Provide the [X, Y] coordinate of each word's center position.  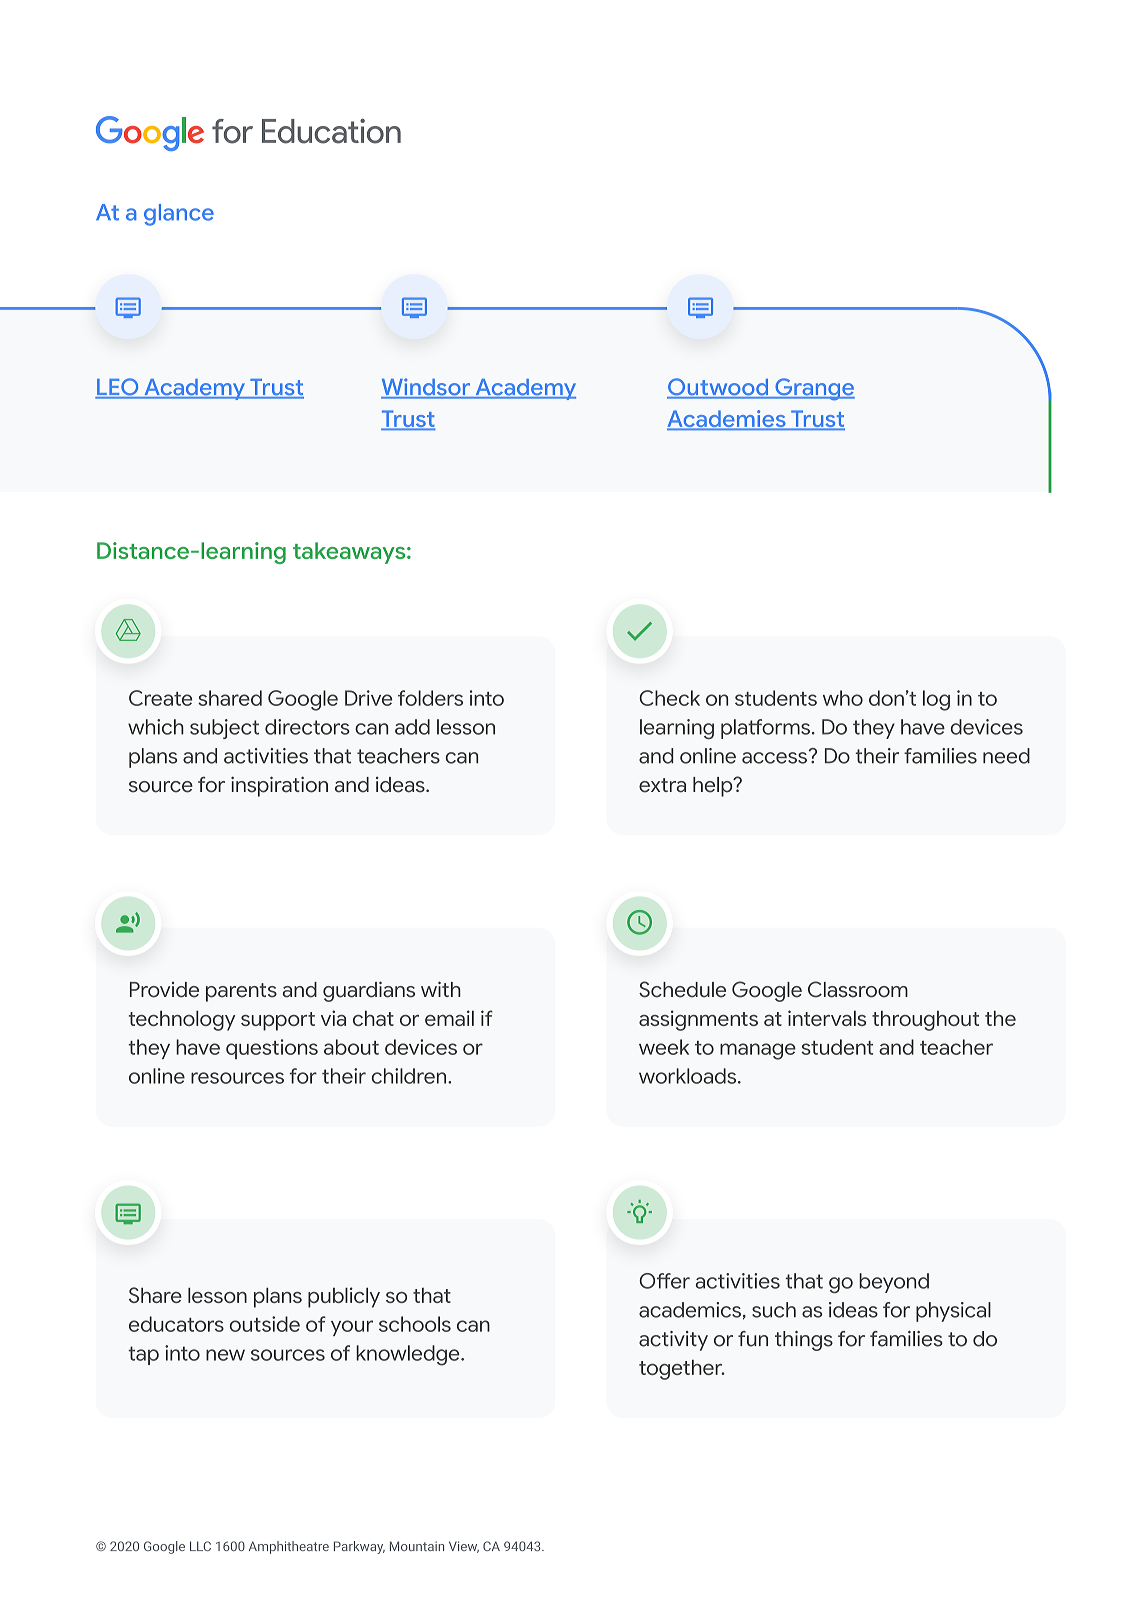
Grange [814, 389]
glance [179, 215]
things [804, 1341]
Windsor [427, 388]
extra [662, 785]
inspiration [279, 786]
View [464, 1547]
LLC [200, 1546]
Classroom [858, 989]
